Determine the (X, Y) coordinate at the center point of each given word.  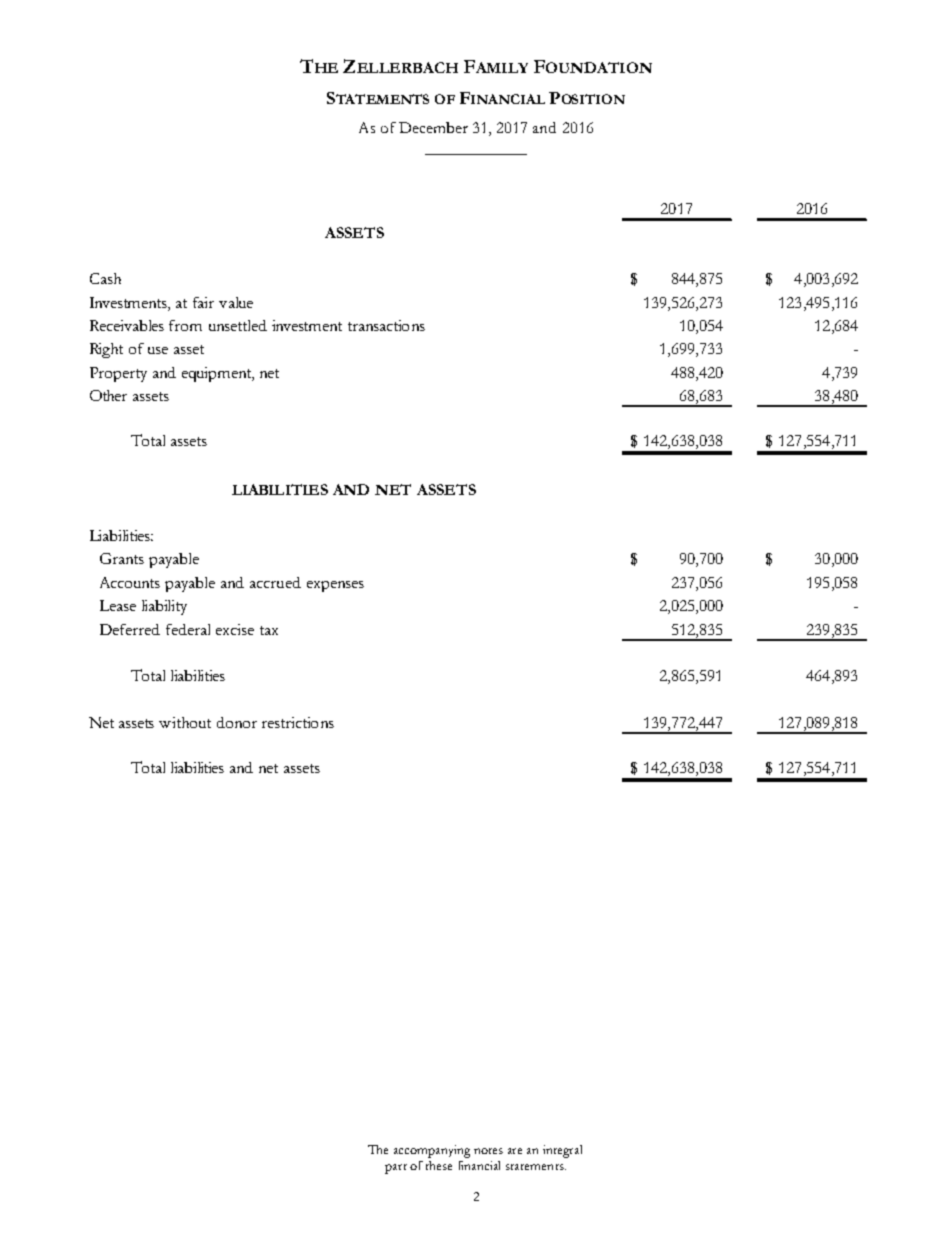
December (433, 127)
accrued (275, 582)
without (185, 722)
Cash (105, 278)
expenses (335, 586)
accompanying (432, 1151)
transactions (386, 325)
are (515, 1151)
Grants (122, 558)
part (396, 1169)
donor (237, 722)
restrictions (298, 722)
